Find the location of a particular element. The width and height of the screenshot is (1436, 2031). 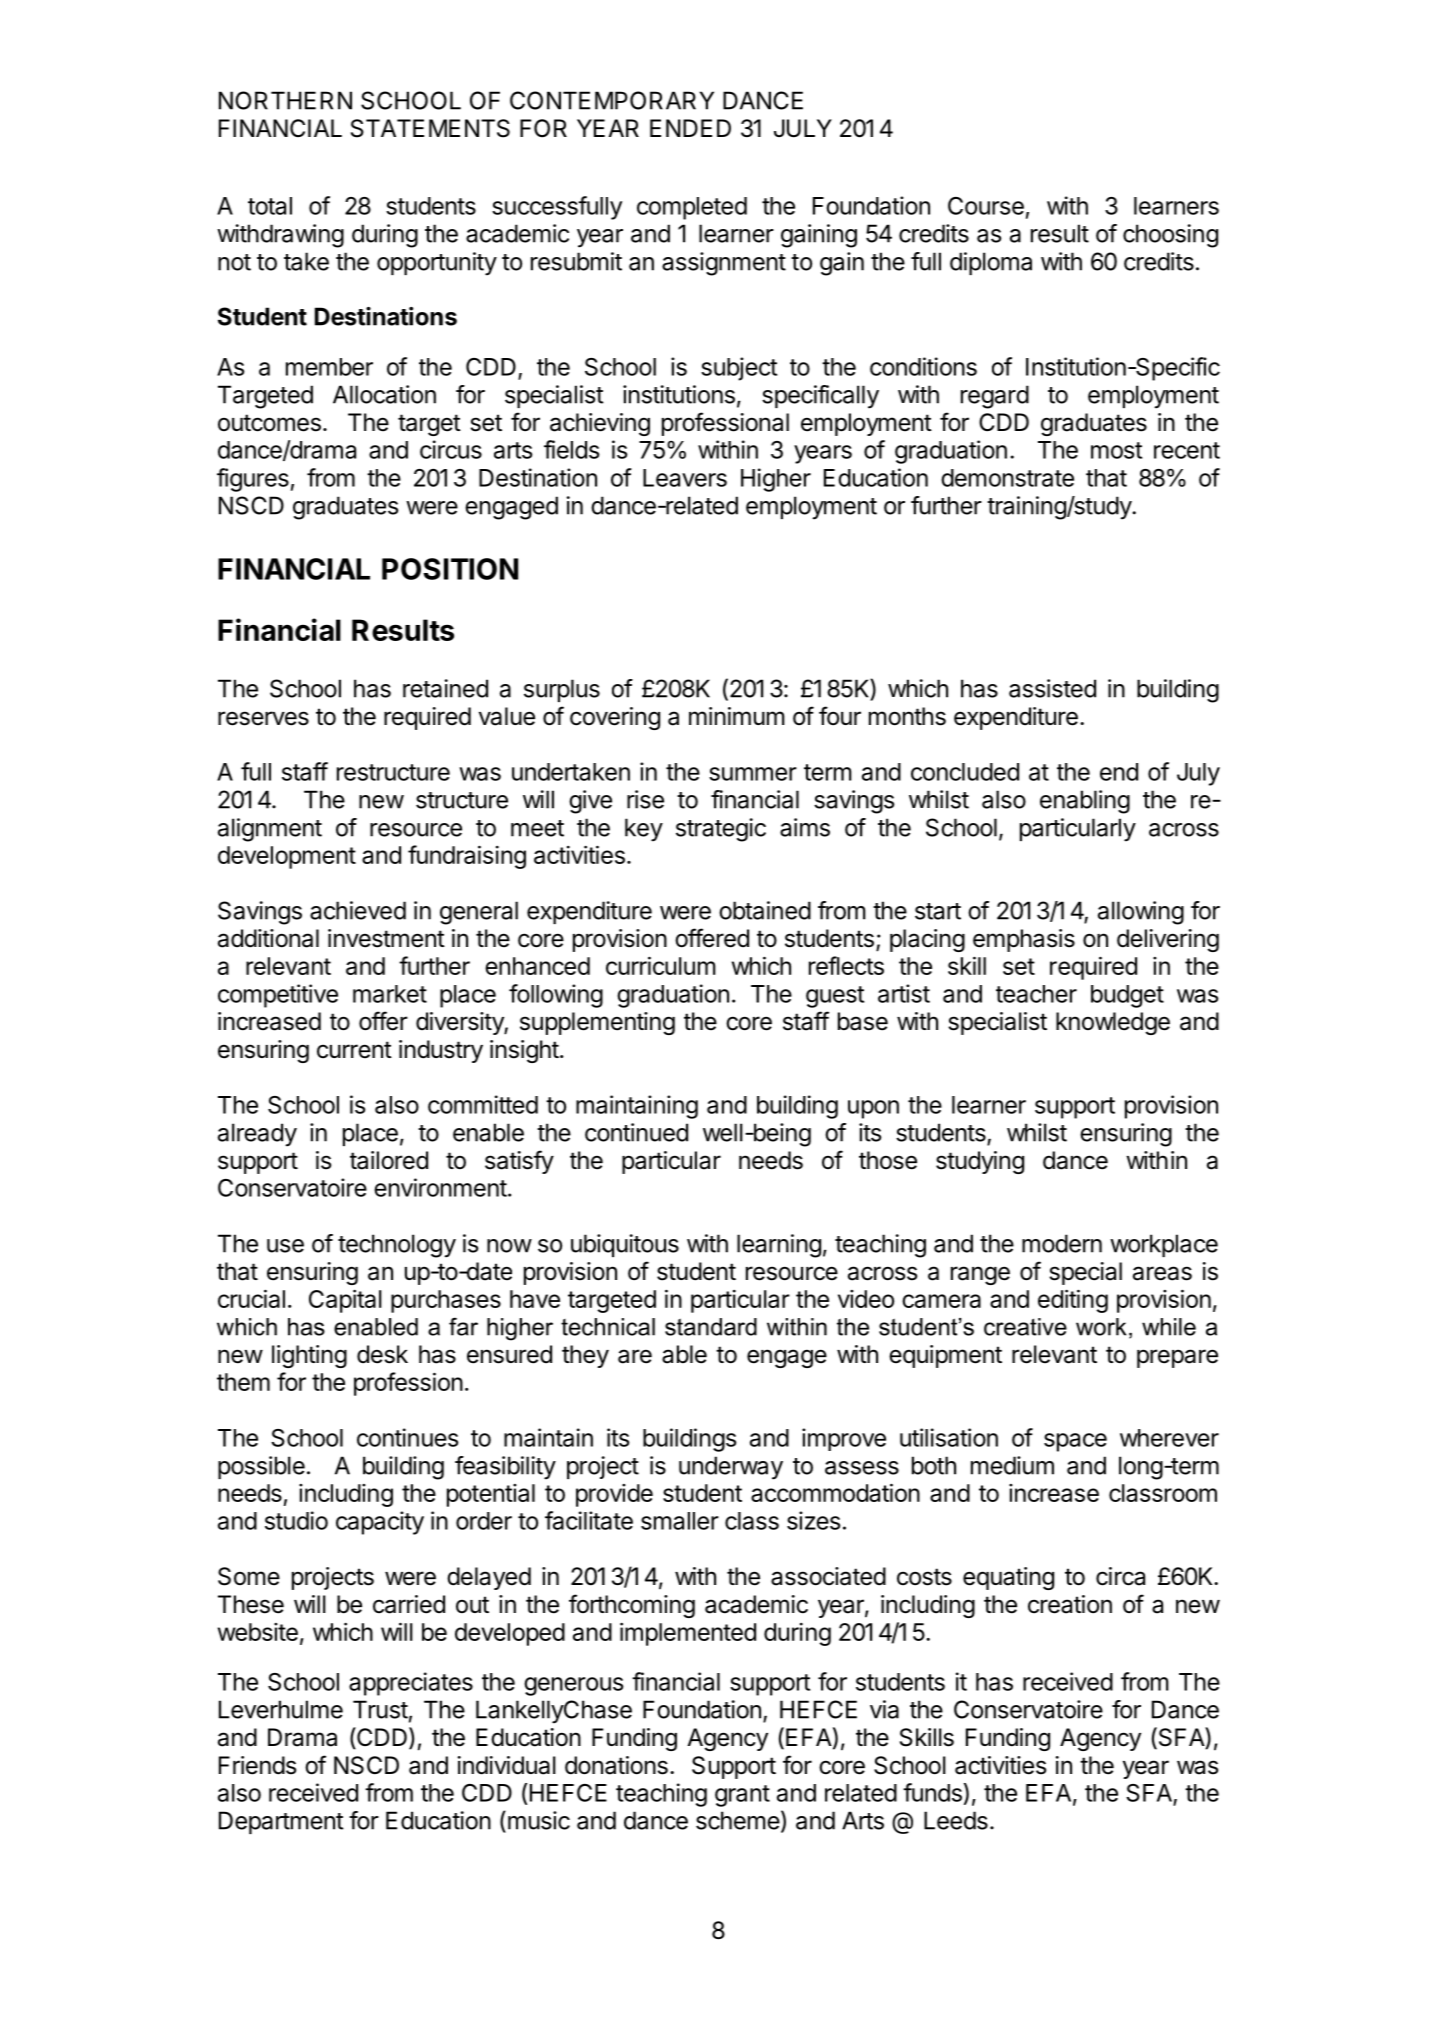

continues is located at coordinates (407, 1437).
